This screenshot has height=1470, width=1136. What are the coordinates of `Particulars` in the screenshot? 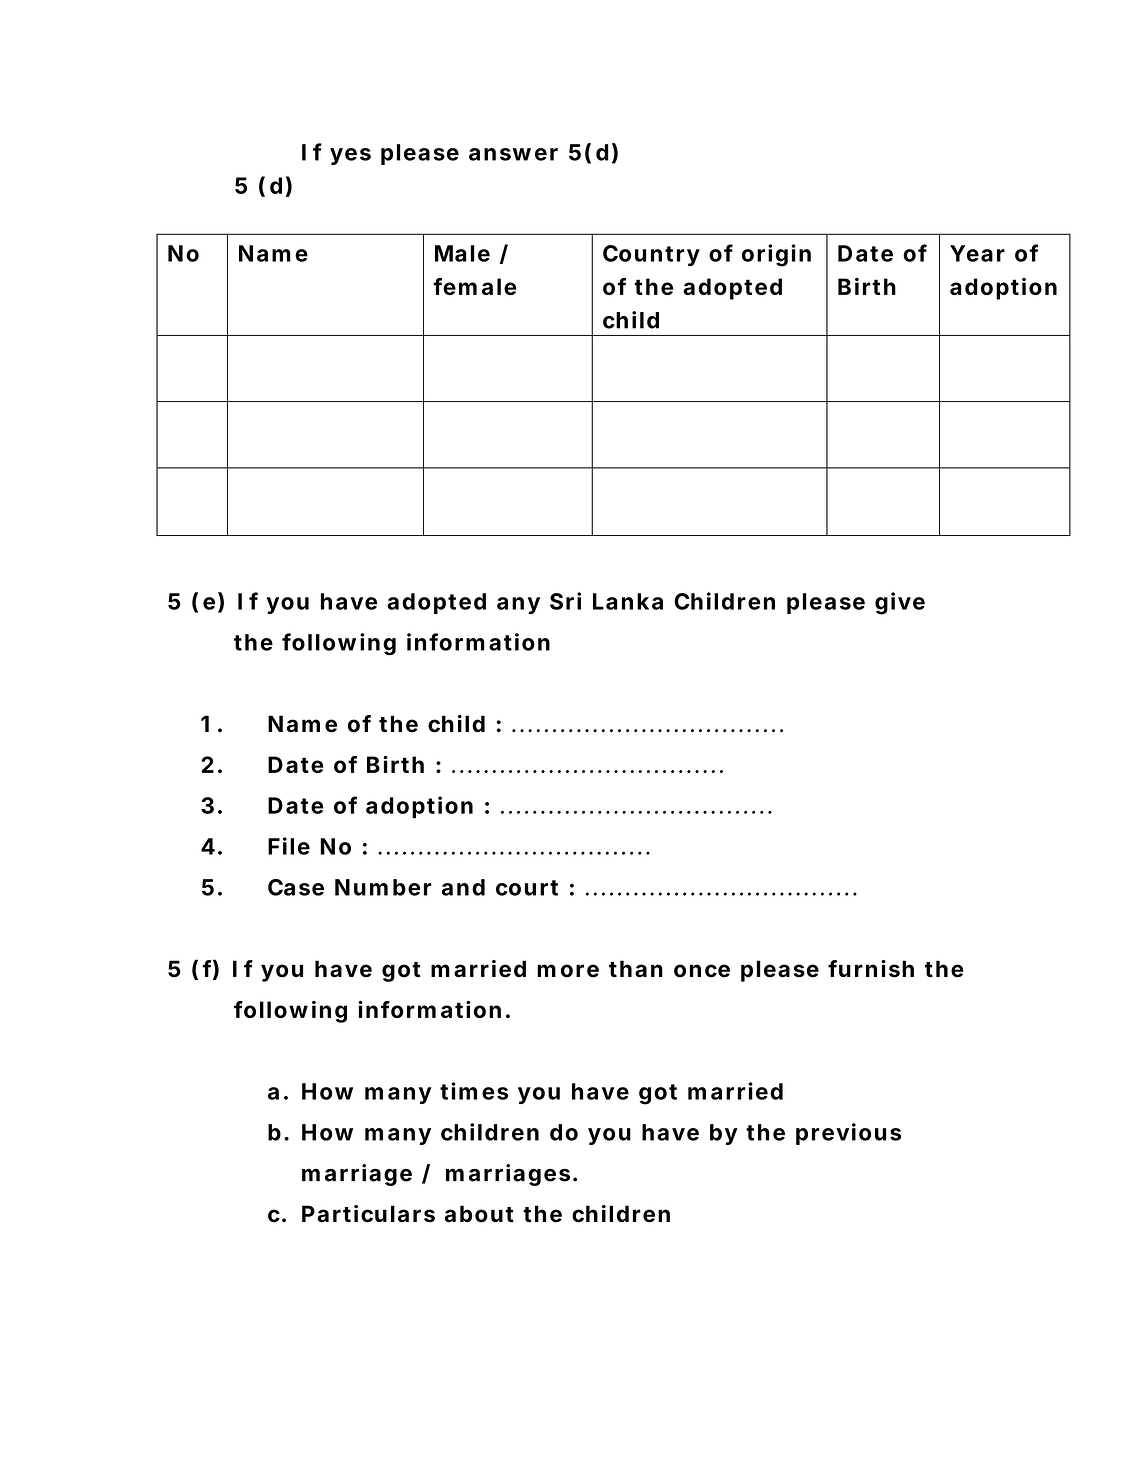 It's located at (368, 1214).
